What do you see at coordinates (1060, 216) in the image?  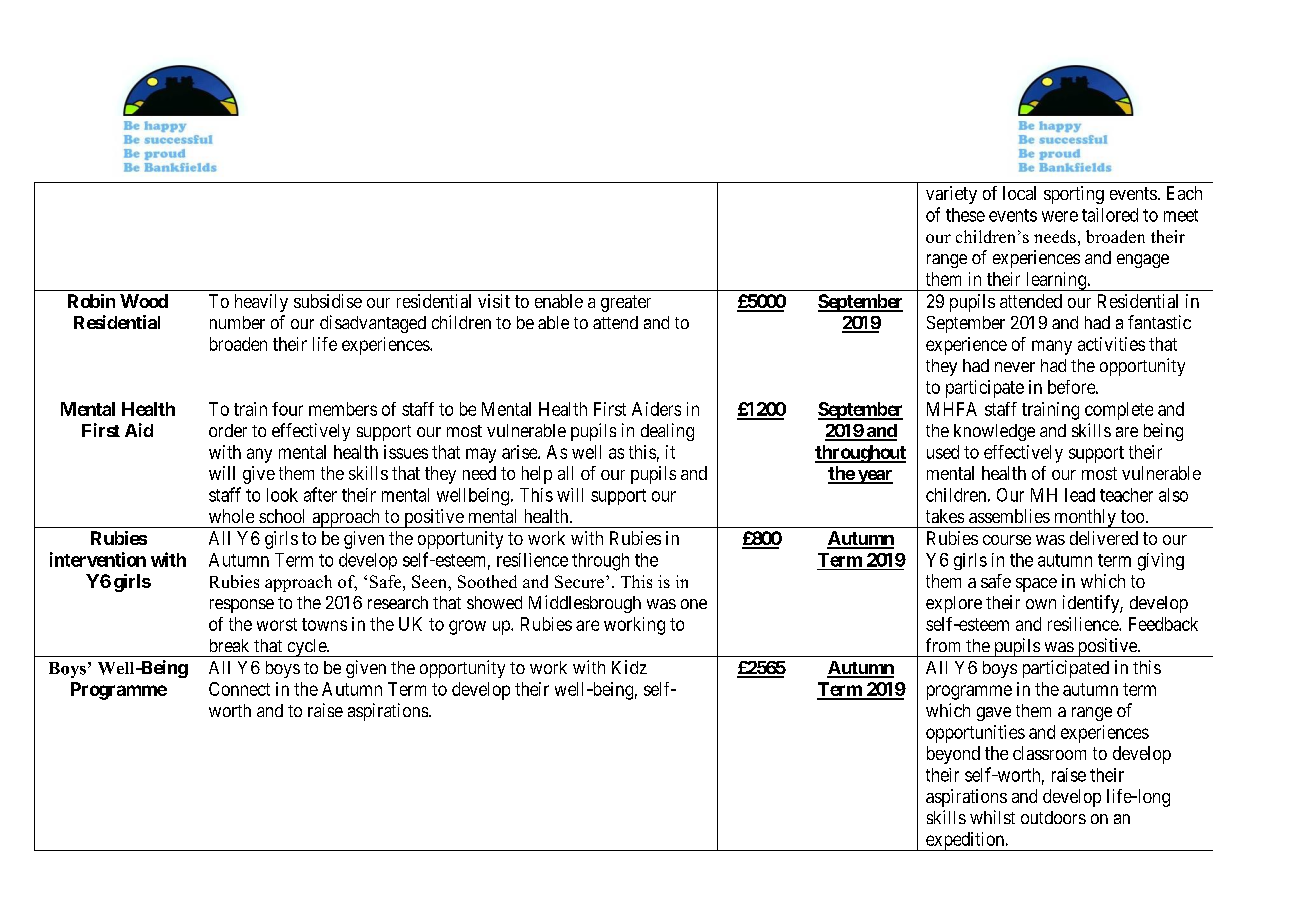 I see `were` at bounding box center [1060, 216].
